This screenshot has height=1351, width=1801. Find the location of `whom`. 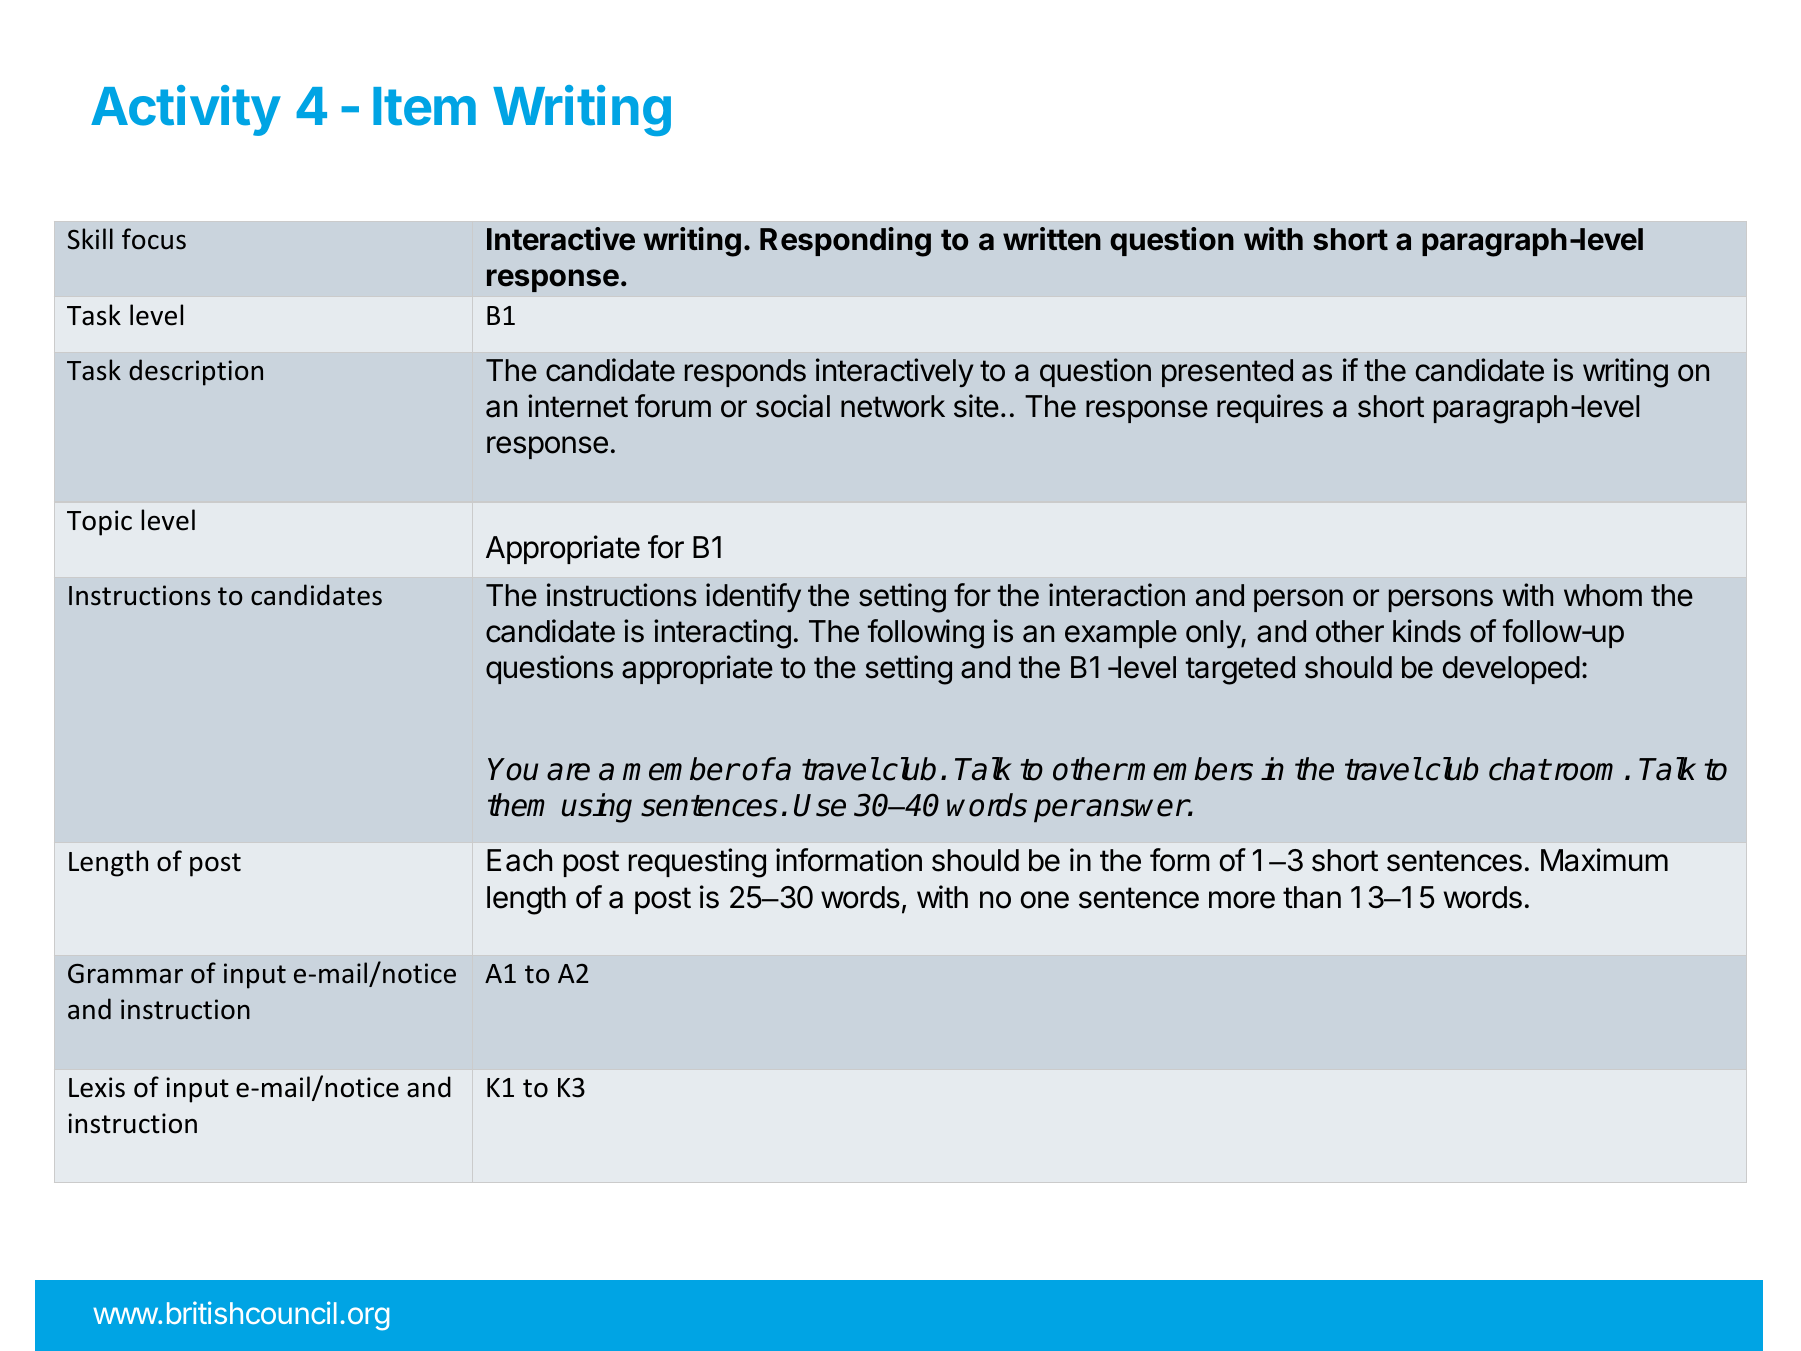

whom is located at coordinates (1603, 595).
